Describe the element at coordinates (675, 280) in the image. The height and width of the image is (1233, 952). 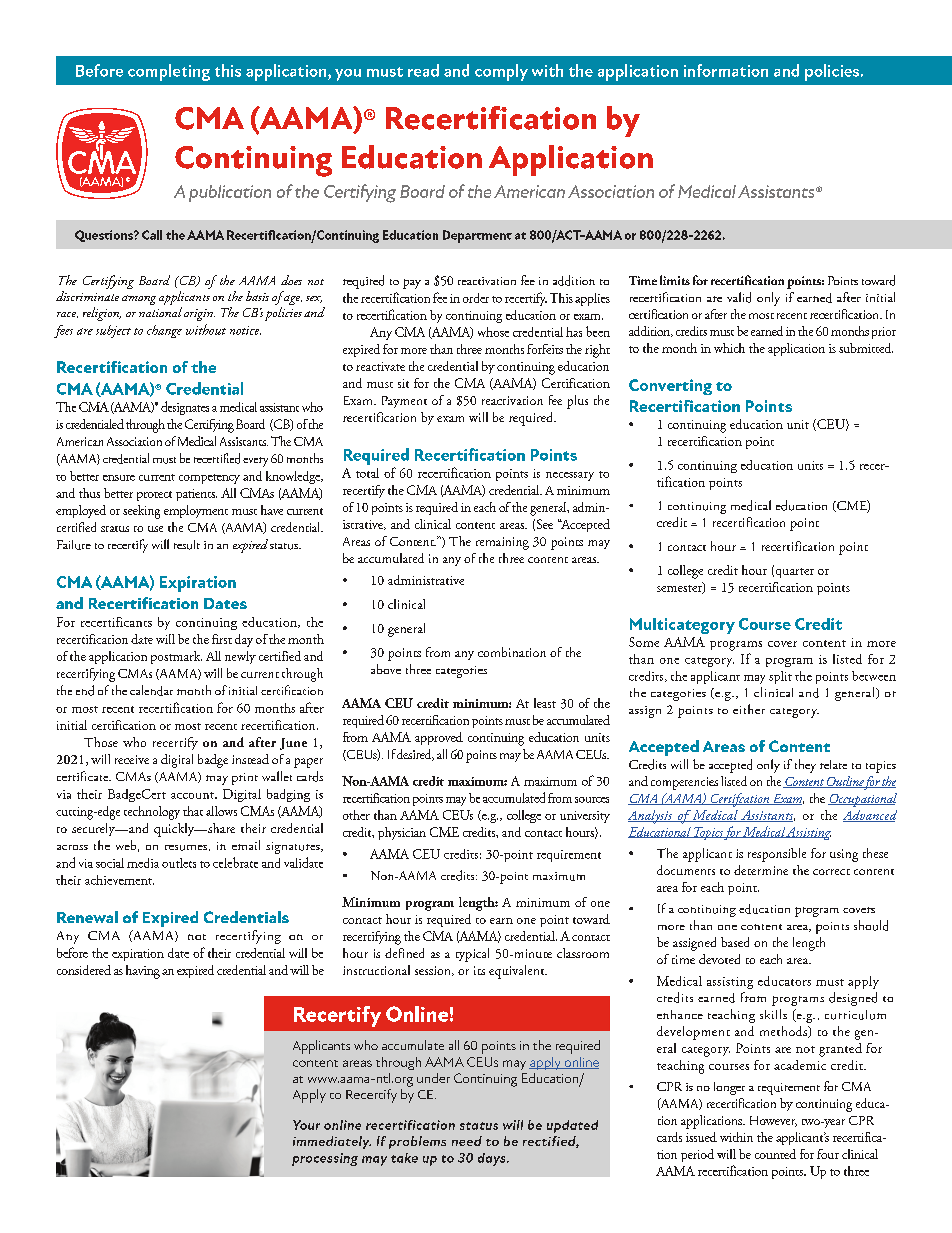
I see `limits` at that location.
